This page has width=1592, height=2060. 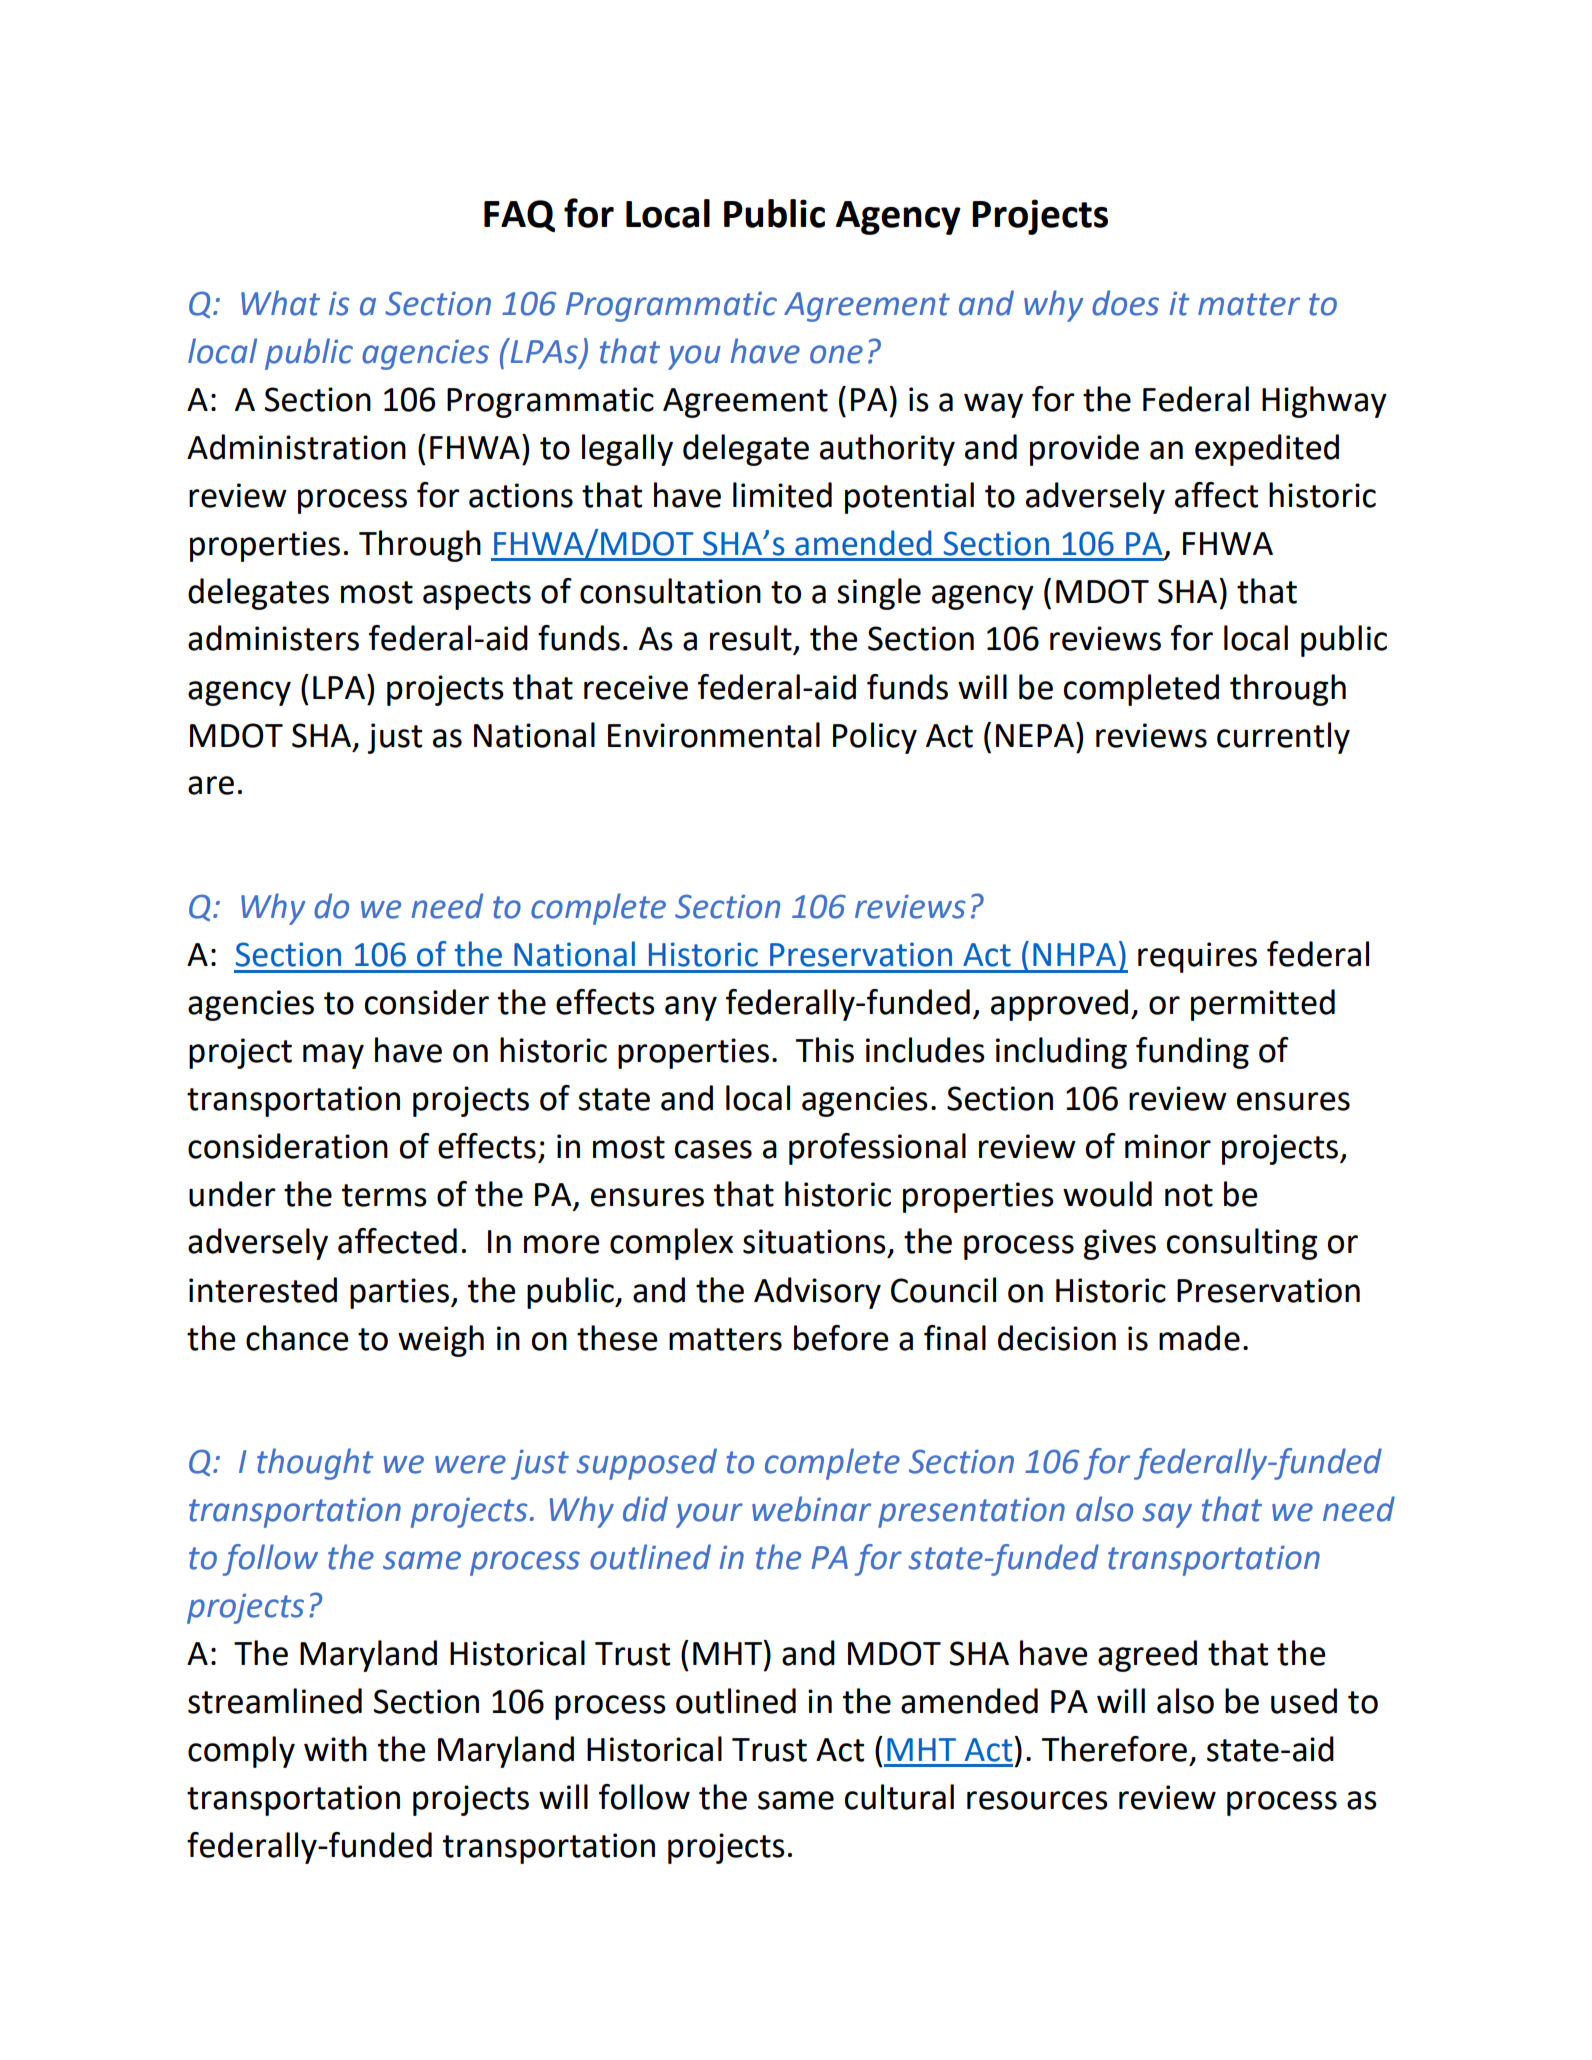 I want to click on with, so click(x=335, y=1749).
